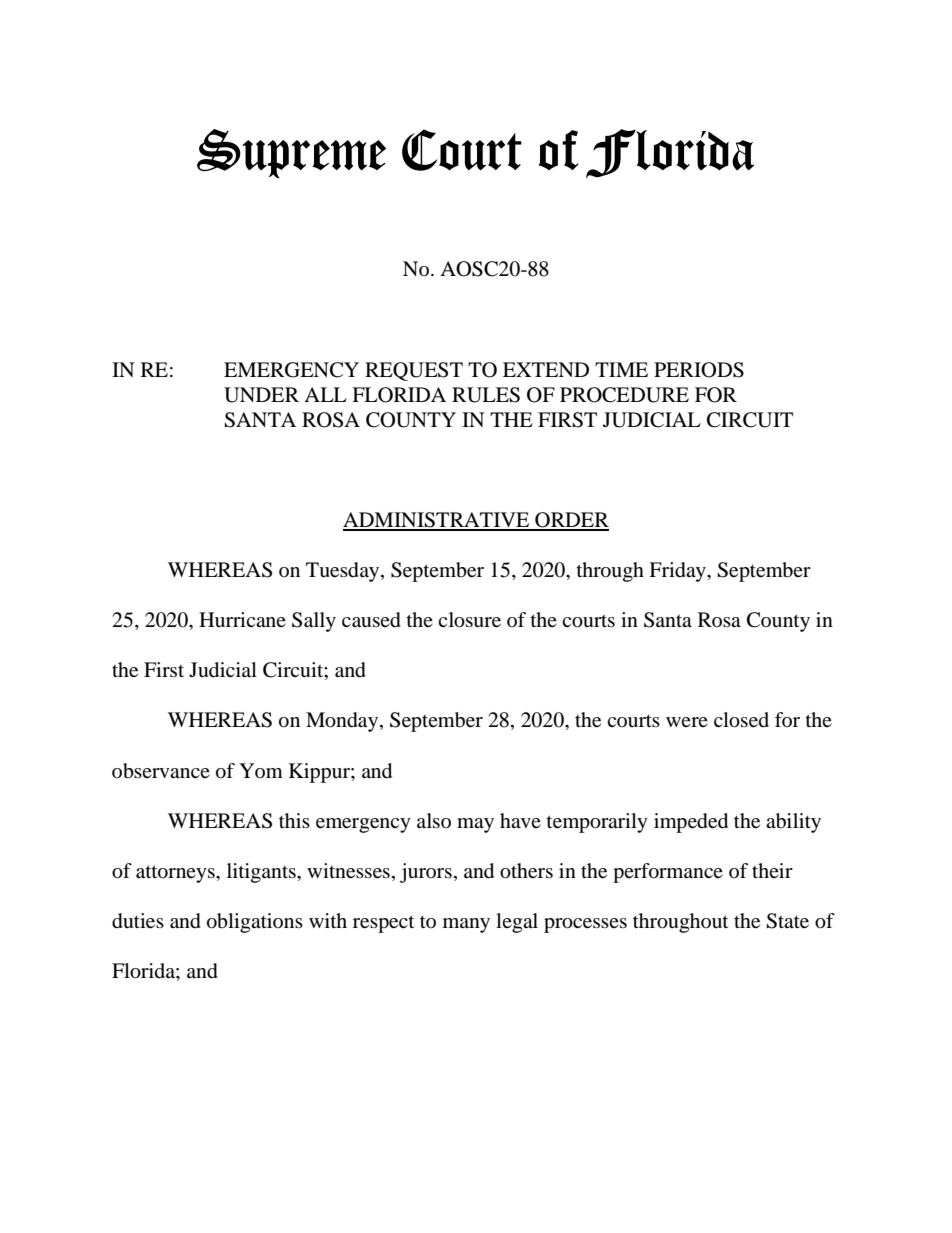 This document has height=1233, width=952. What do you see at coordinates (255, 923) in the document?
I see `obligations` at bounding box center [255, 923].
